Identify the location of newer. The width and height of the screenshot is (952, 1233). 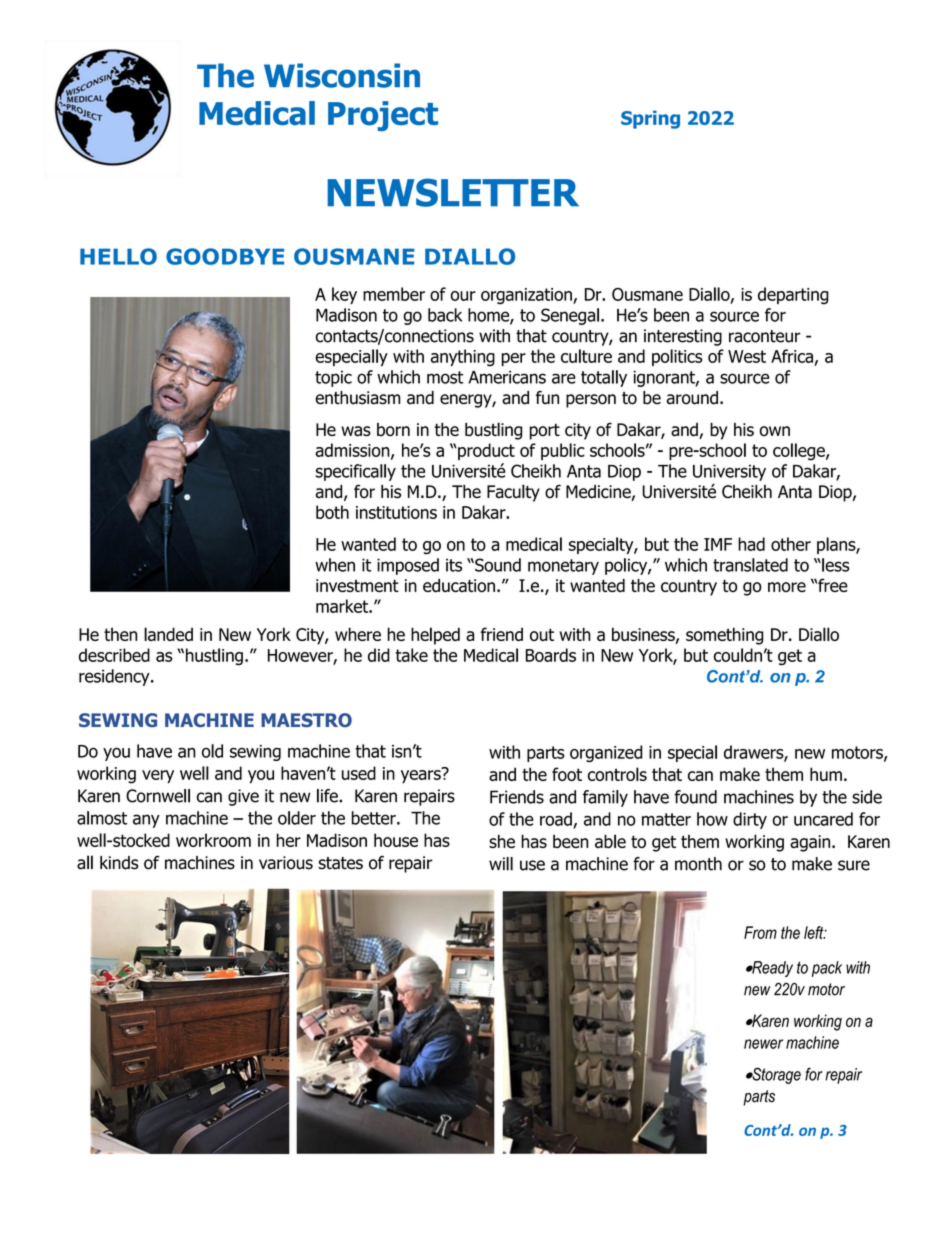
(763, 1044).
